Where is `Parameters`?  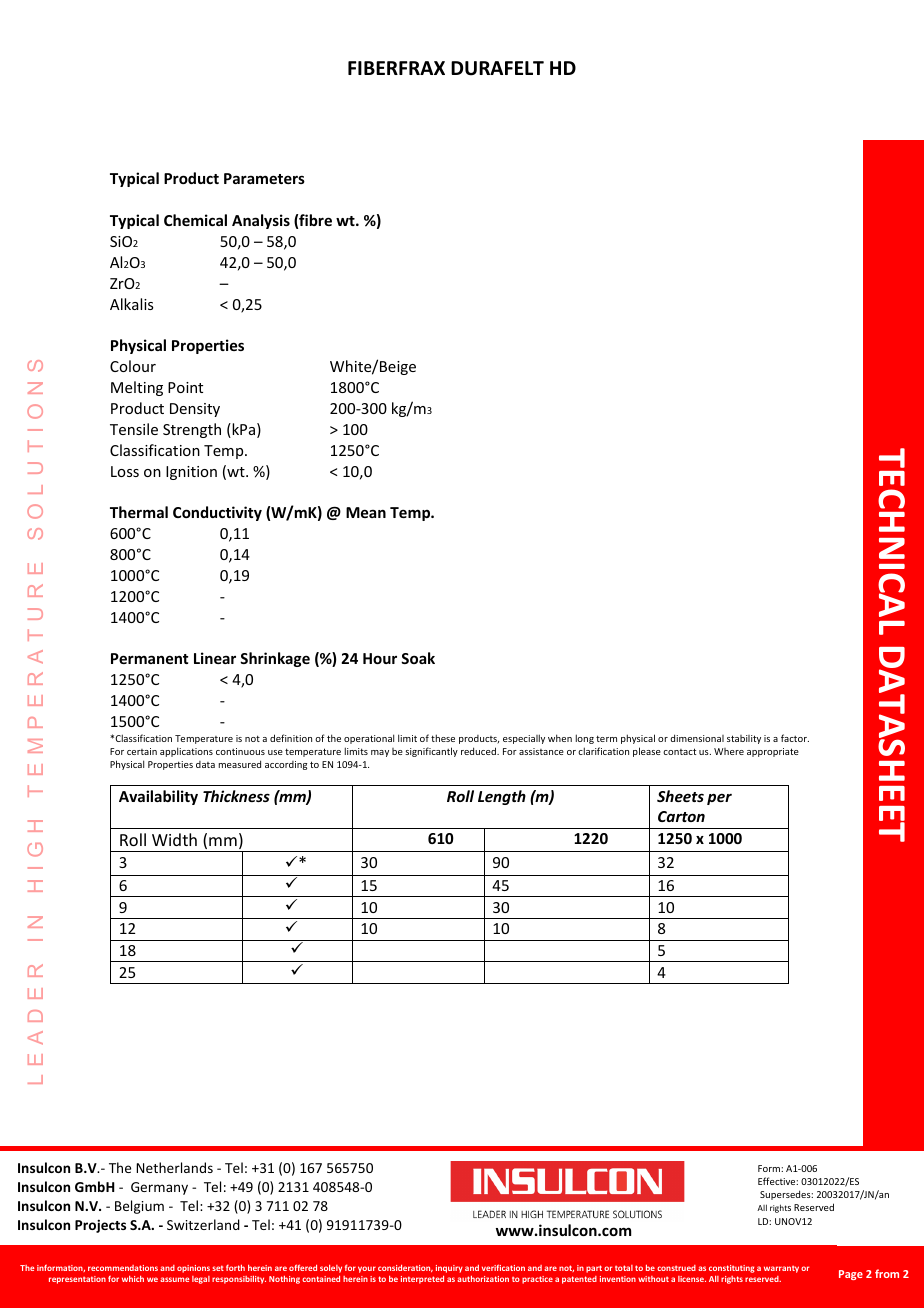
Parameters is located at coordinates (264, 178).
